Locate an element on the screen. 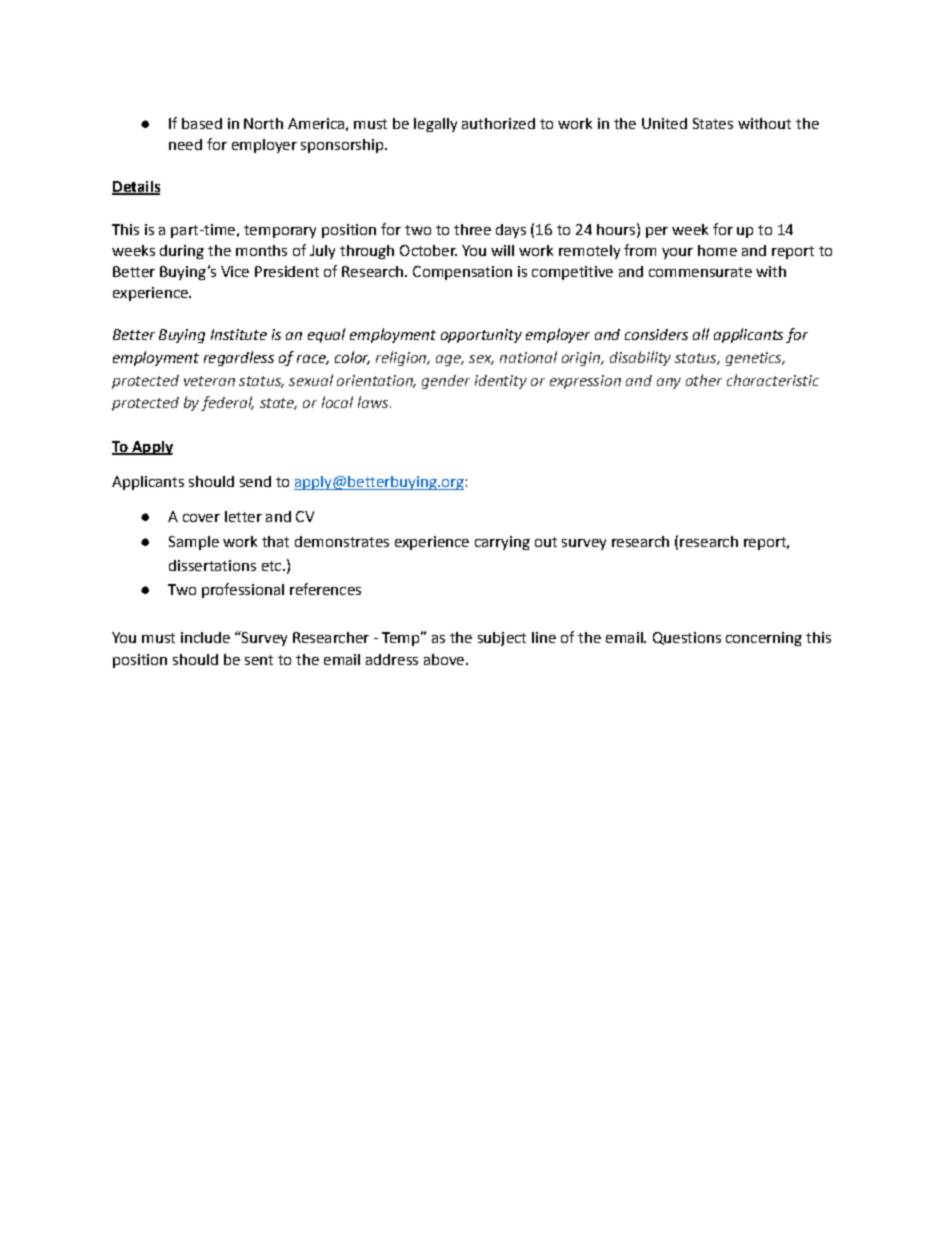 The image size is (952, 1233). United is located at coordinates (664, 123).
